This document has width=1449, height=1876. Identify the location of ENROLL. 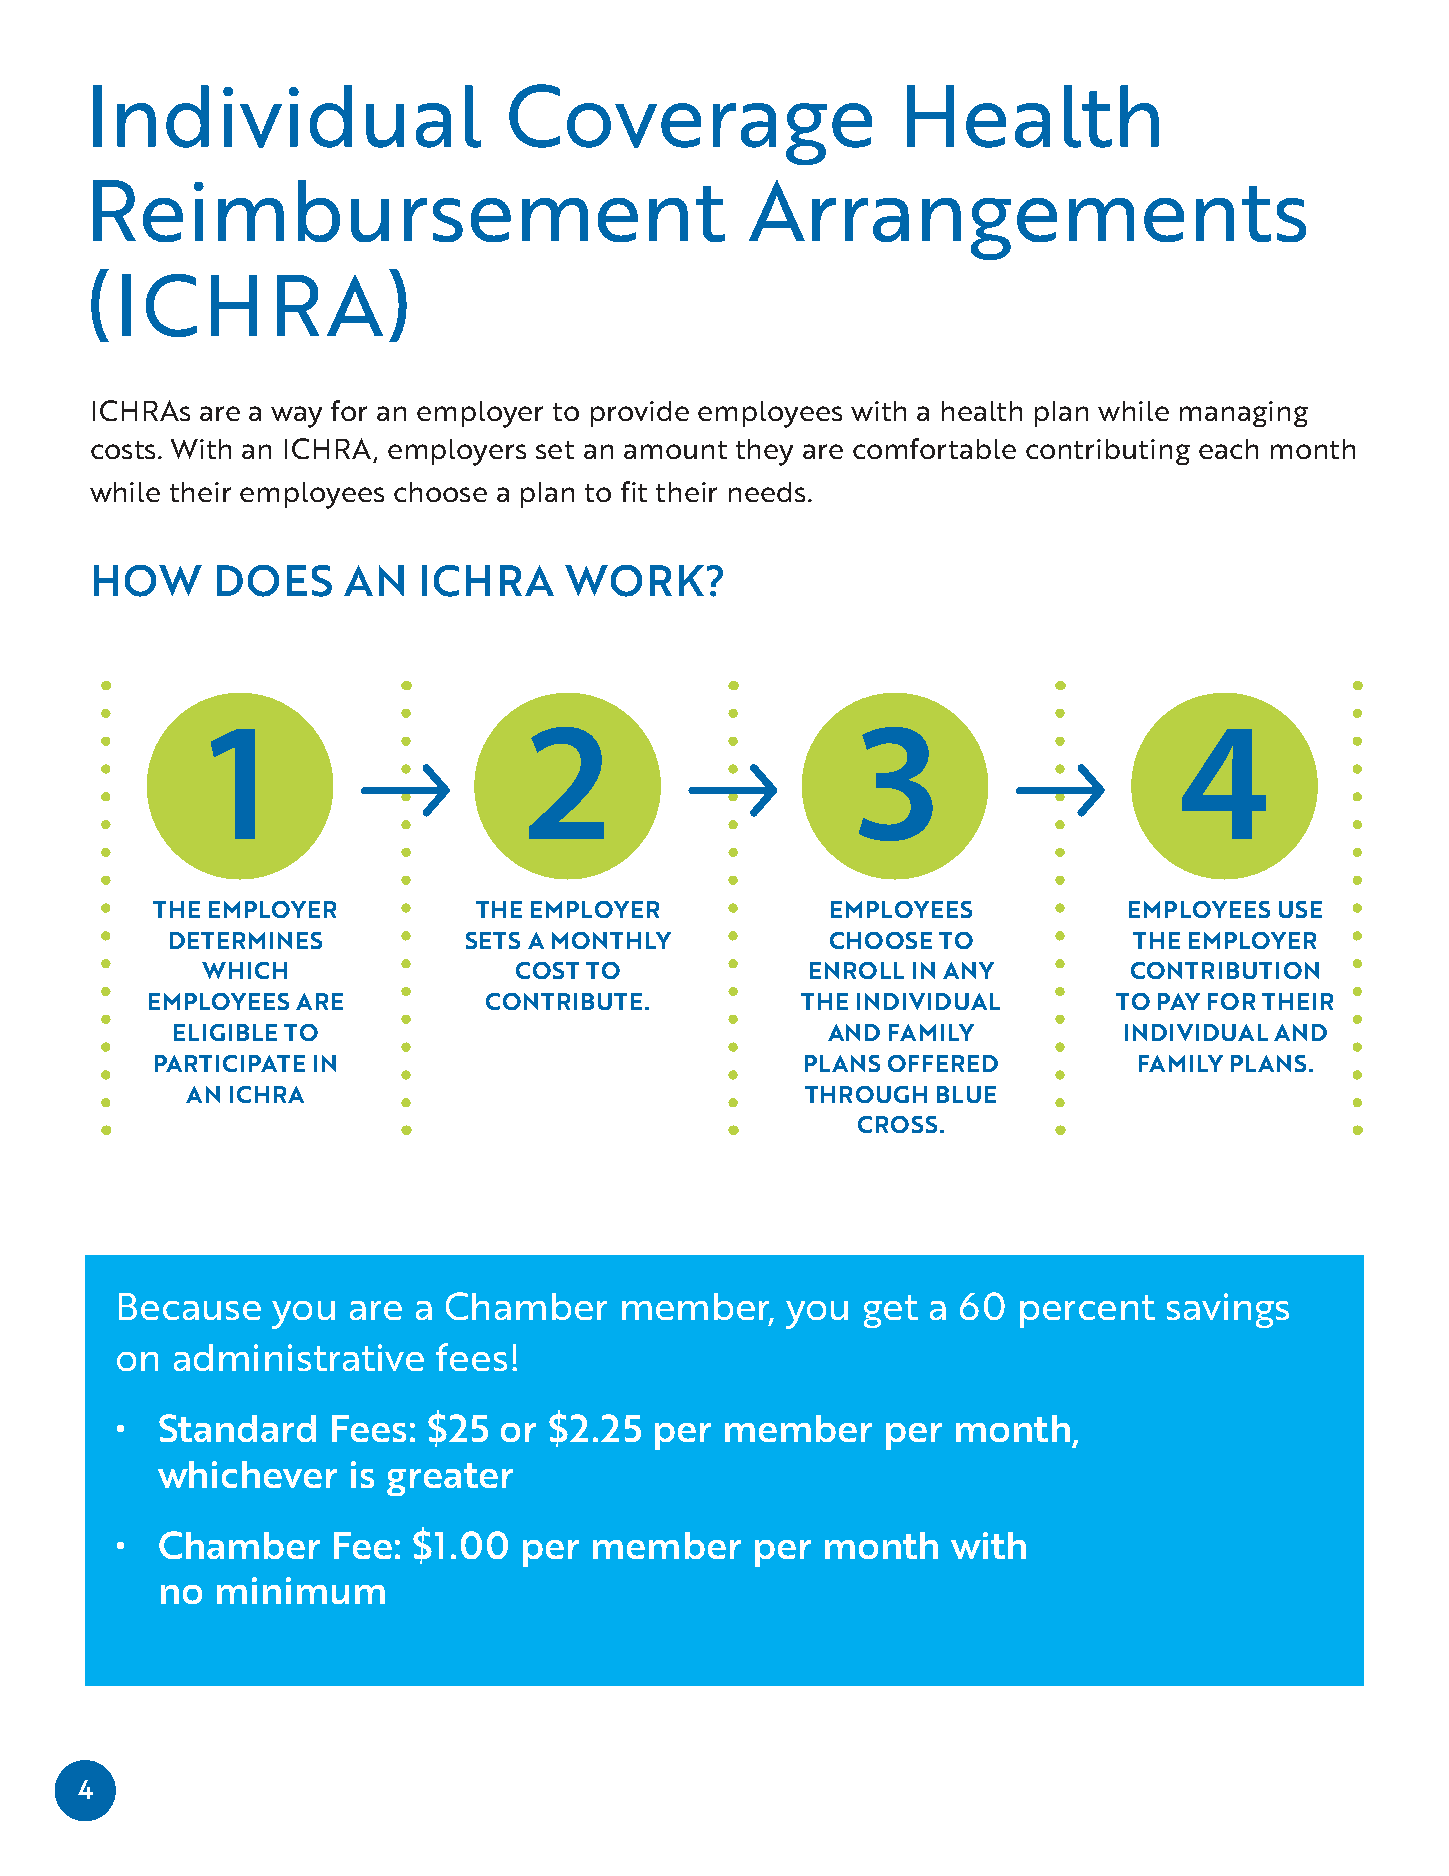
(857, 970).
